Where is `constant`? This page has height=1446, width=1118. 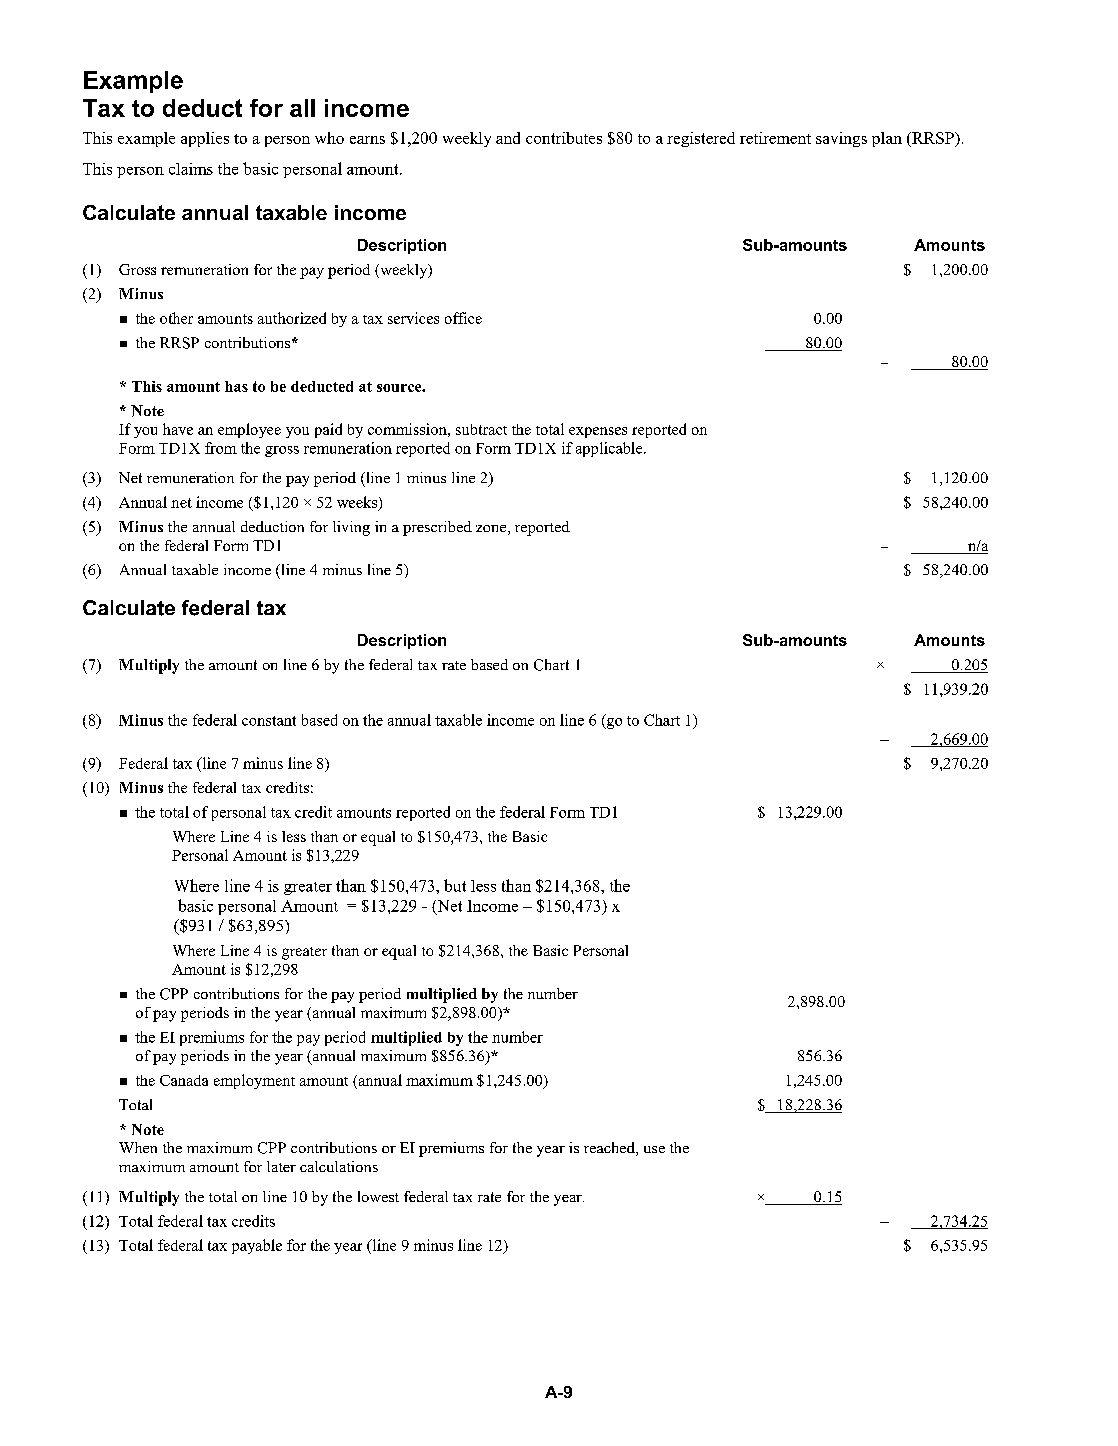
constant is located at coordinates (269, 721).
